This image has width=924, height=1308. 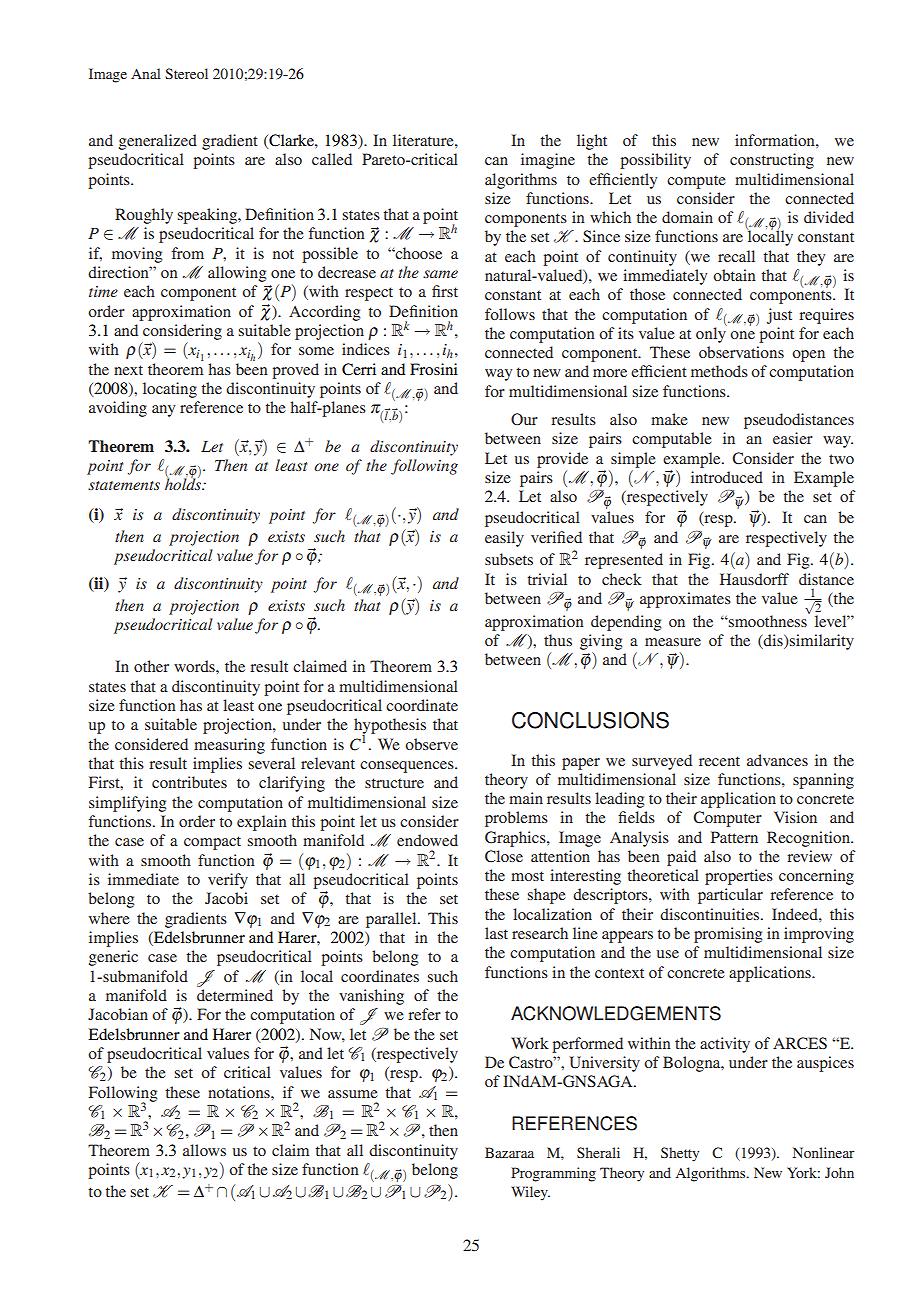 What do you see at coordinates (228, 881) in the image?
I see `verify` at bounding box center [228, 881].
